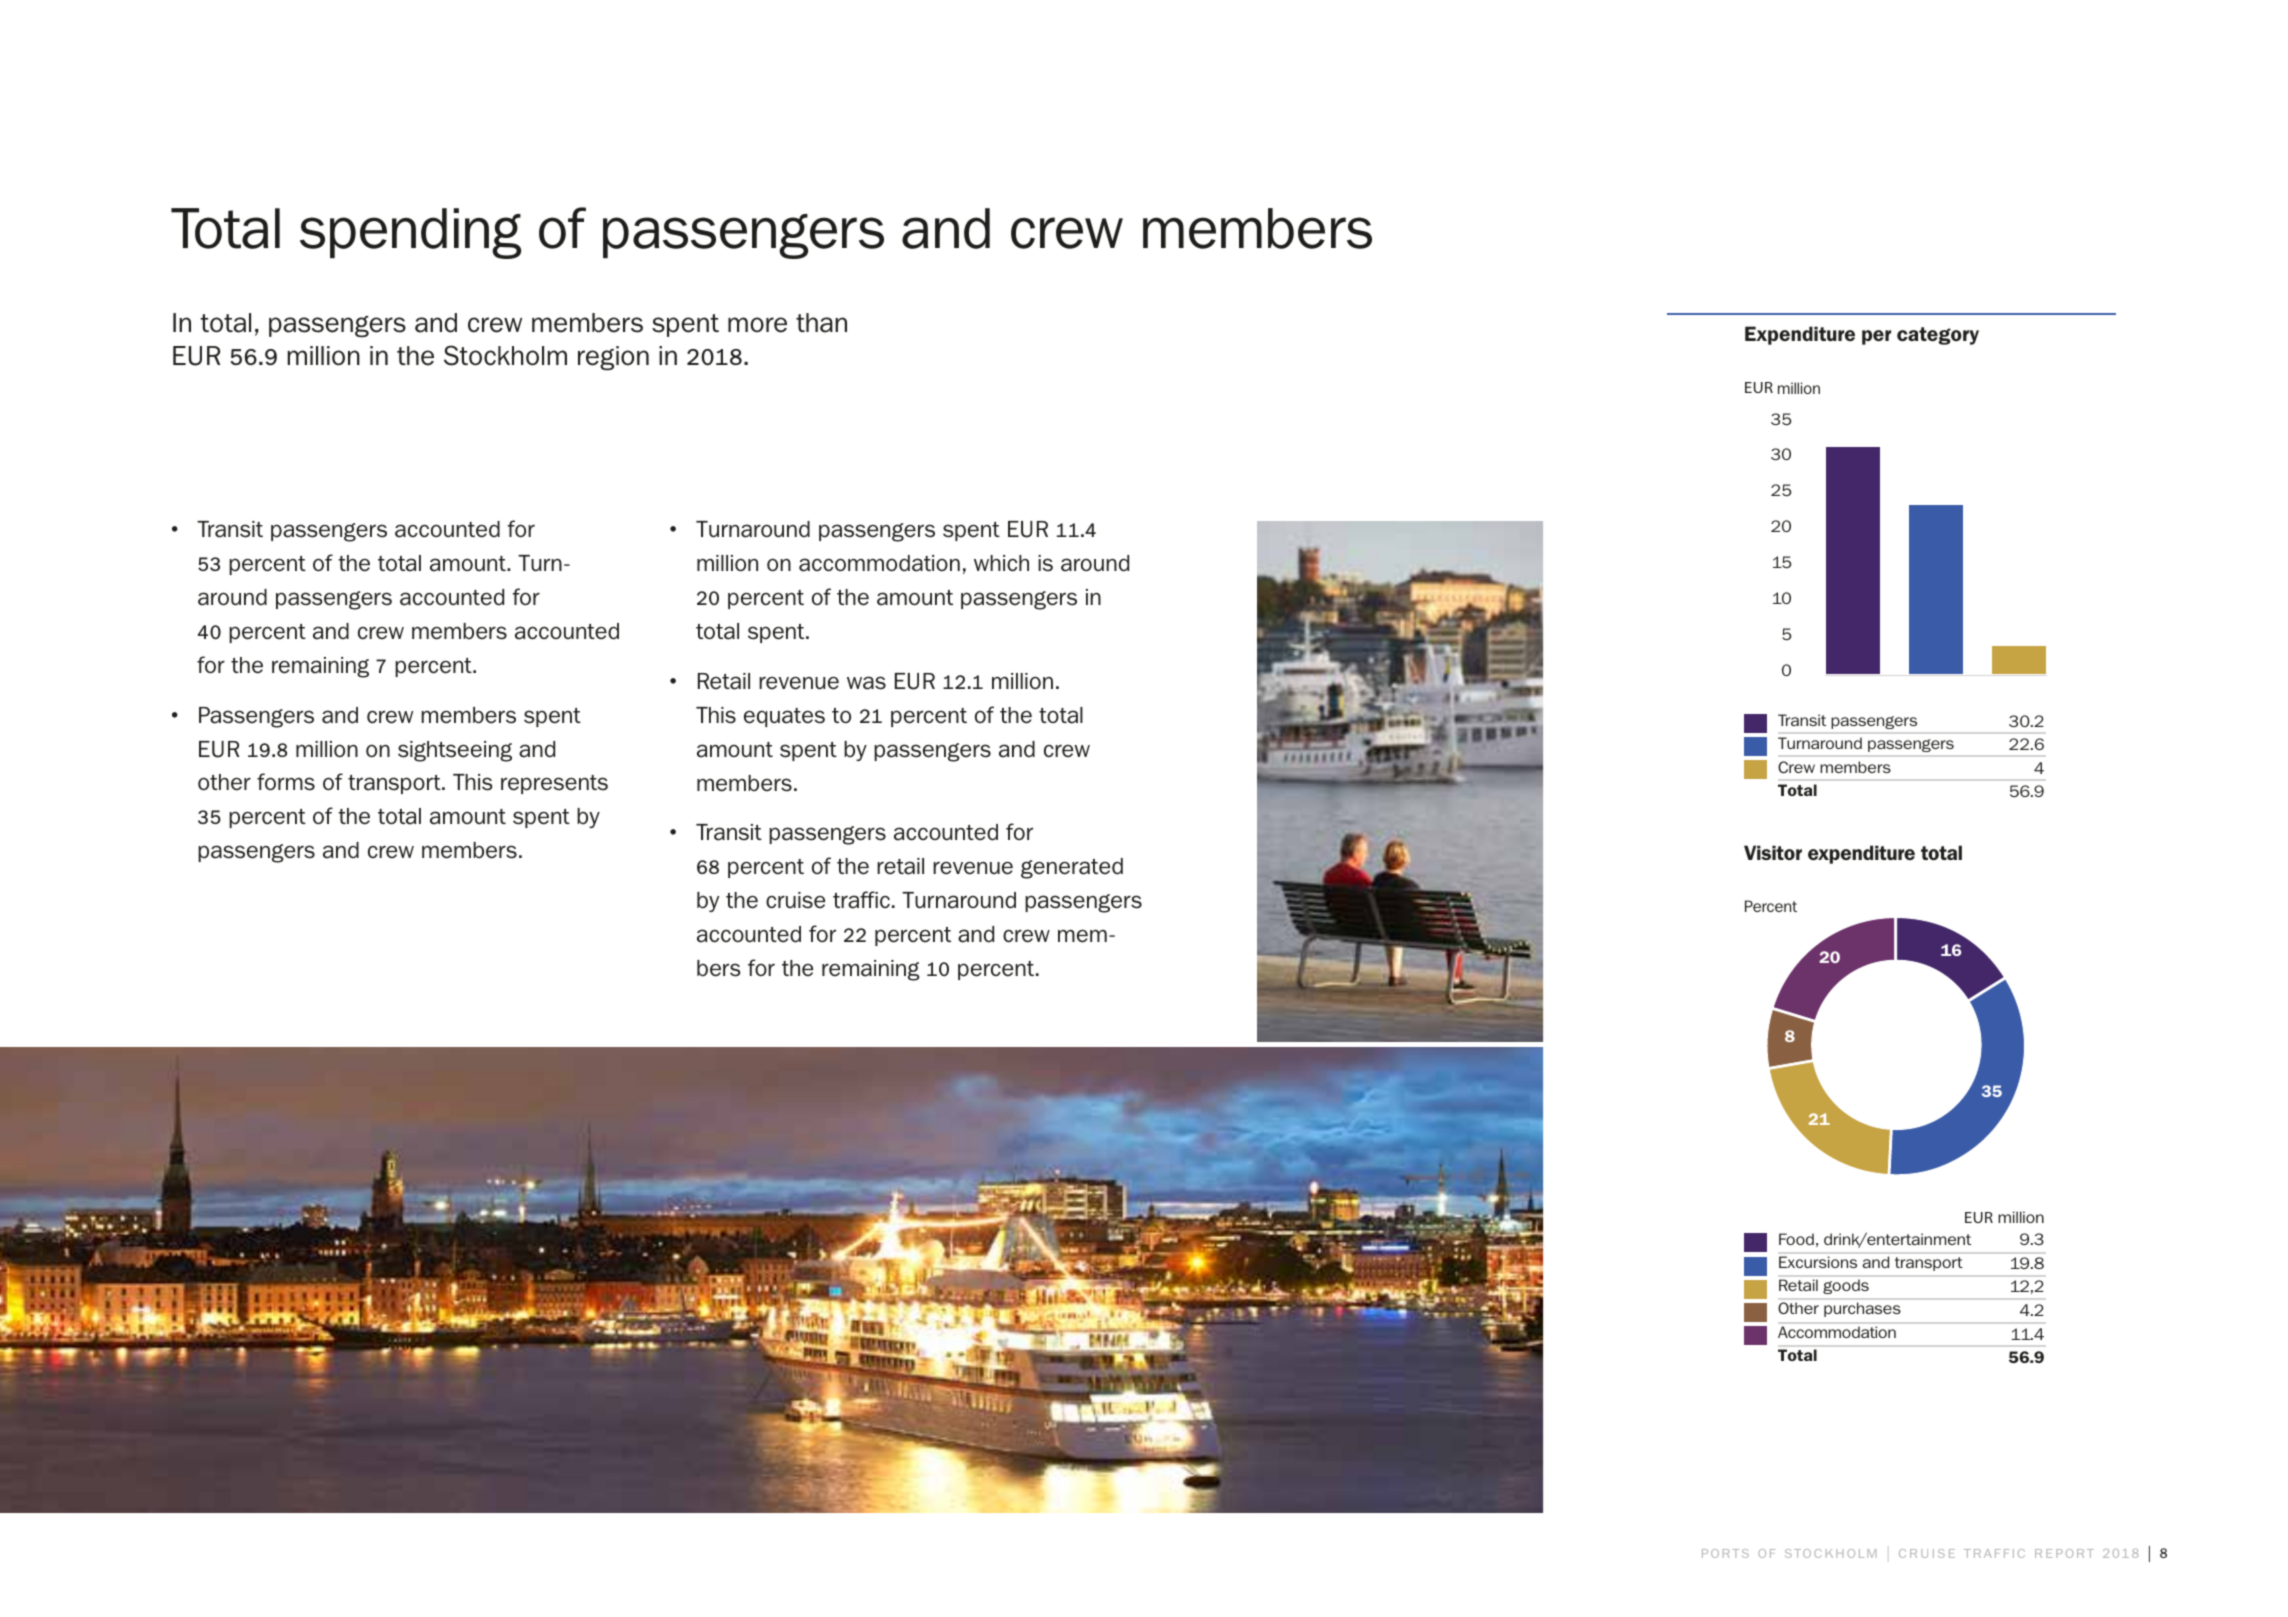 The height and width of the page is (1617, 2288). Describe the element at coordinates (1725, 1553) in the page. I see `ports` at that location.
